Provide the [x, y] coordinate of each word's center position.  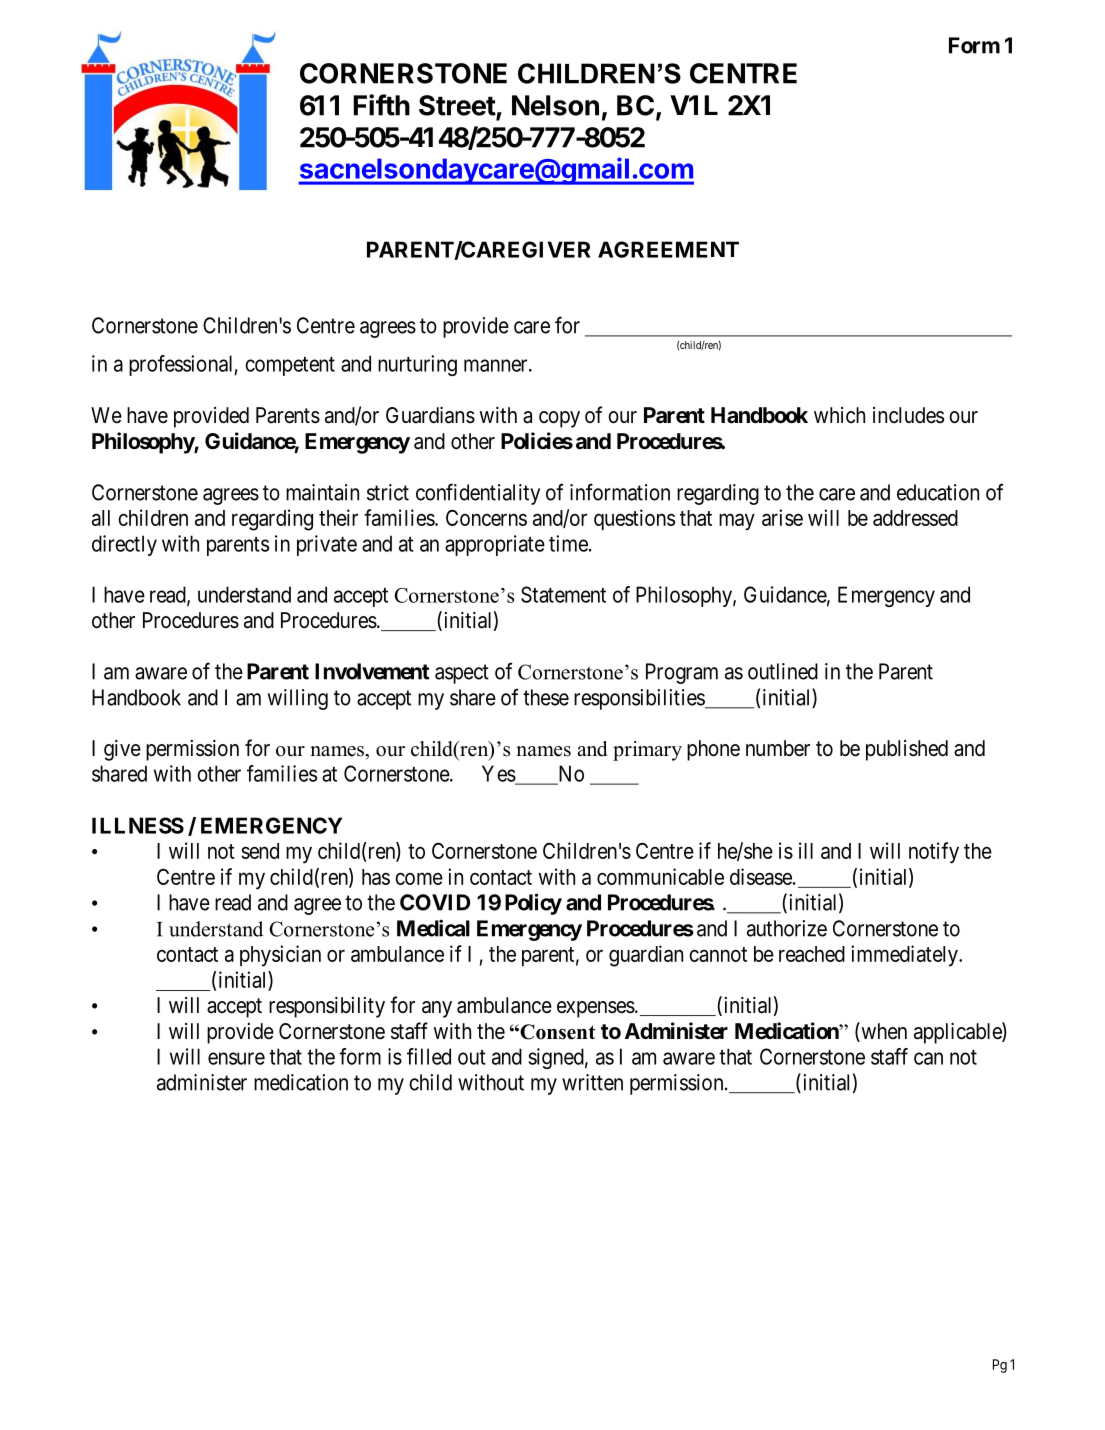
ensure [236, 1058]
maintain [322, 492]
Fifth [381, 105]
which [839, 415]
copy [559, 419]
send [260, 851]
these [546, 697]
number [778, 748]
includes [908, 415]
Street [458, 106]
